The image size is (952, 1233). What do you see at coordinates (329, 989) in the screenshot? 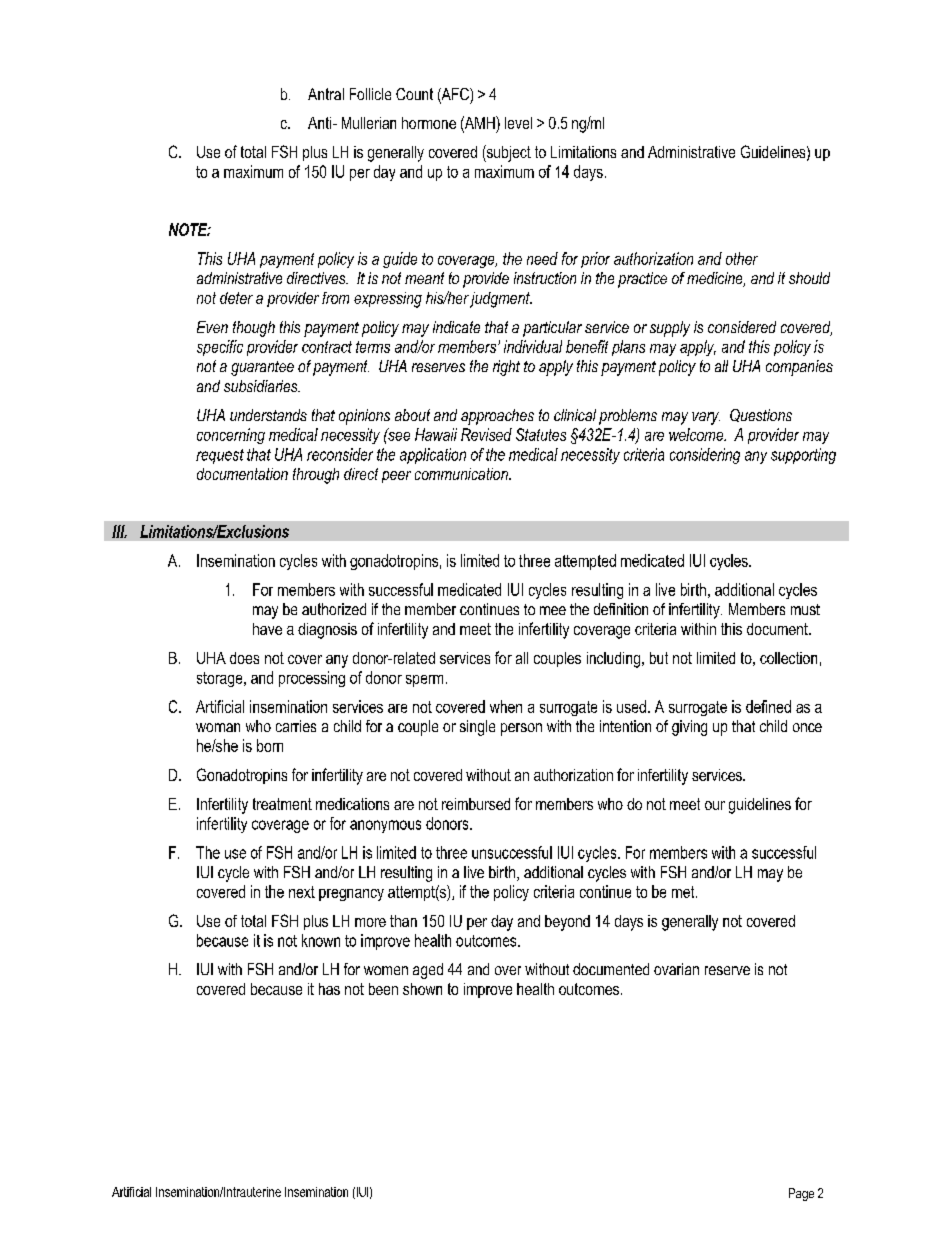
I see `has` at bounding box center [329, 989].
